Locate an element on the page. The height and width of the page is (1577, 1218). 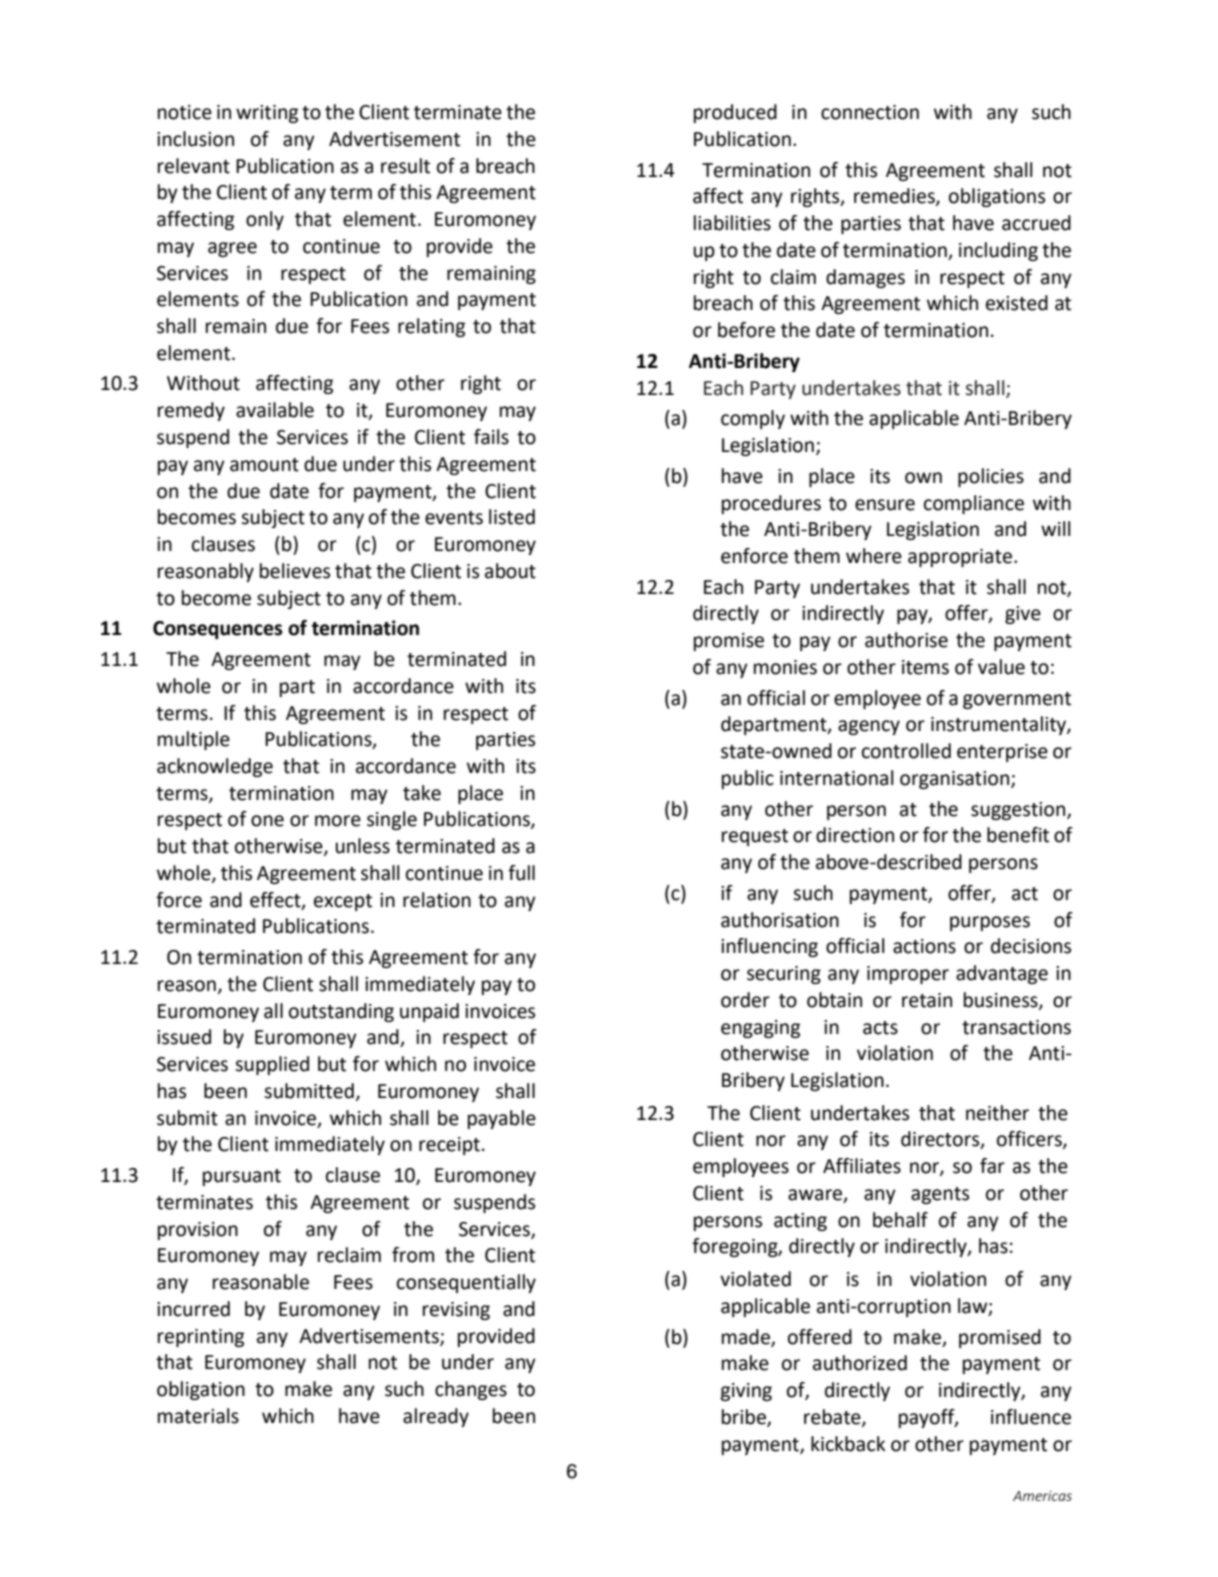
materials is located at coordinates (198, 1416).
